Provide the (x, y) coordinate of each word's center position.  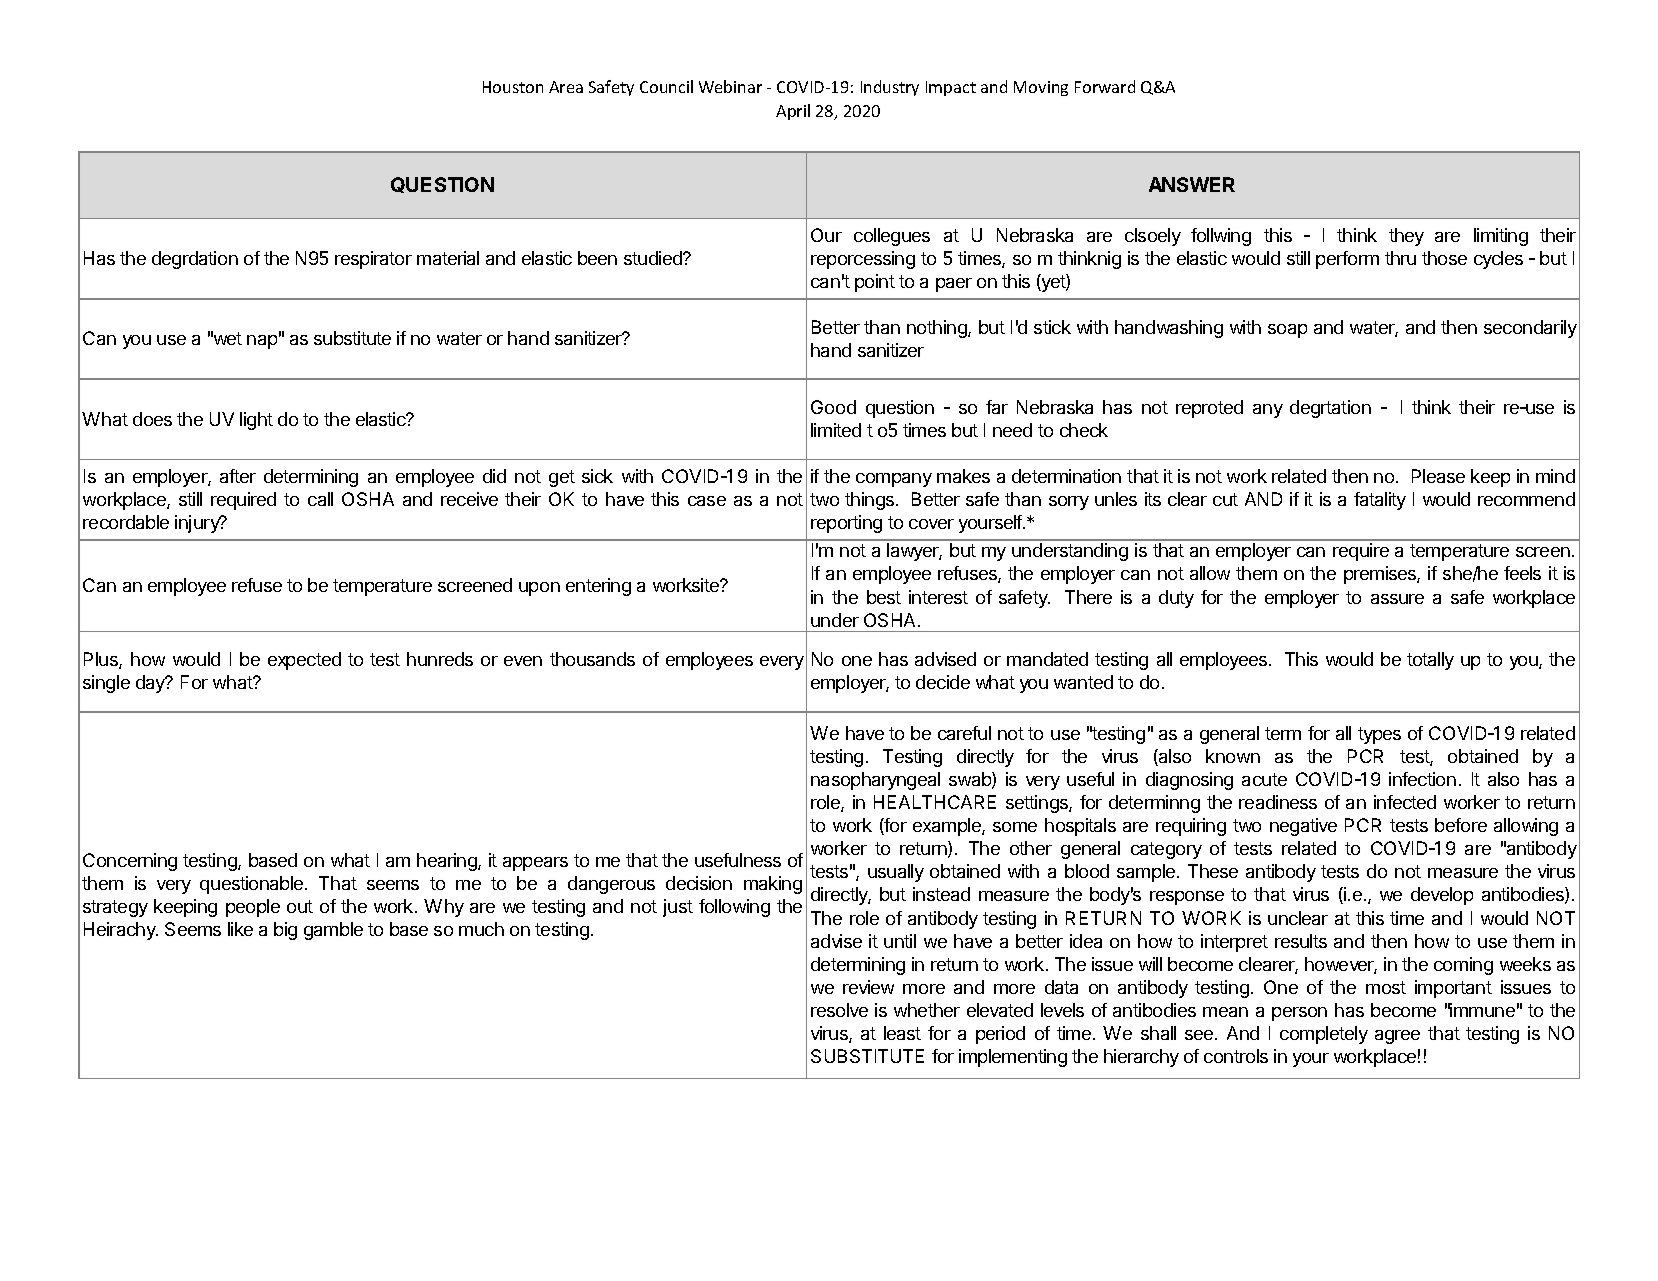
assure (1397, 599)
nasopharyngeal (875, 781)
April (793, 112)
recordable (126, 522)
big (285, 931)
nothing (938, 329)
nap (262, 342)
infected (1405, 802)
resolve (839, 1010)
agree (1397, 1037)
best (884, 597)
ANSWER (1192, 184)
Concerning (130, 862)
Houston (513, 87)
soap (1287, 331)
